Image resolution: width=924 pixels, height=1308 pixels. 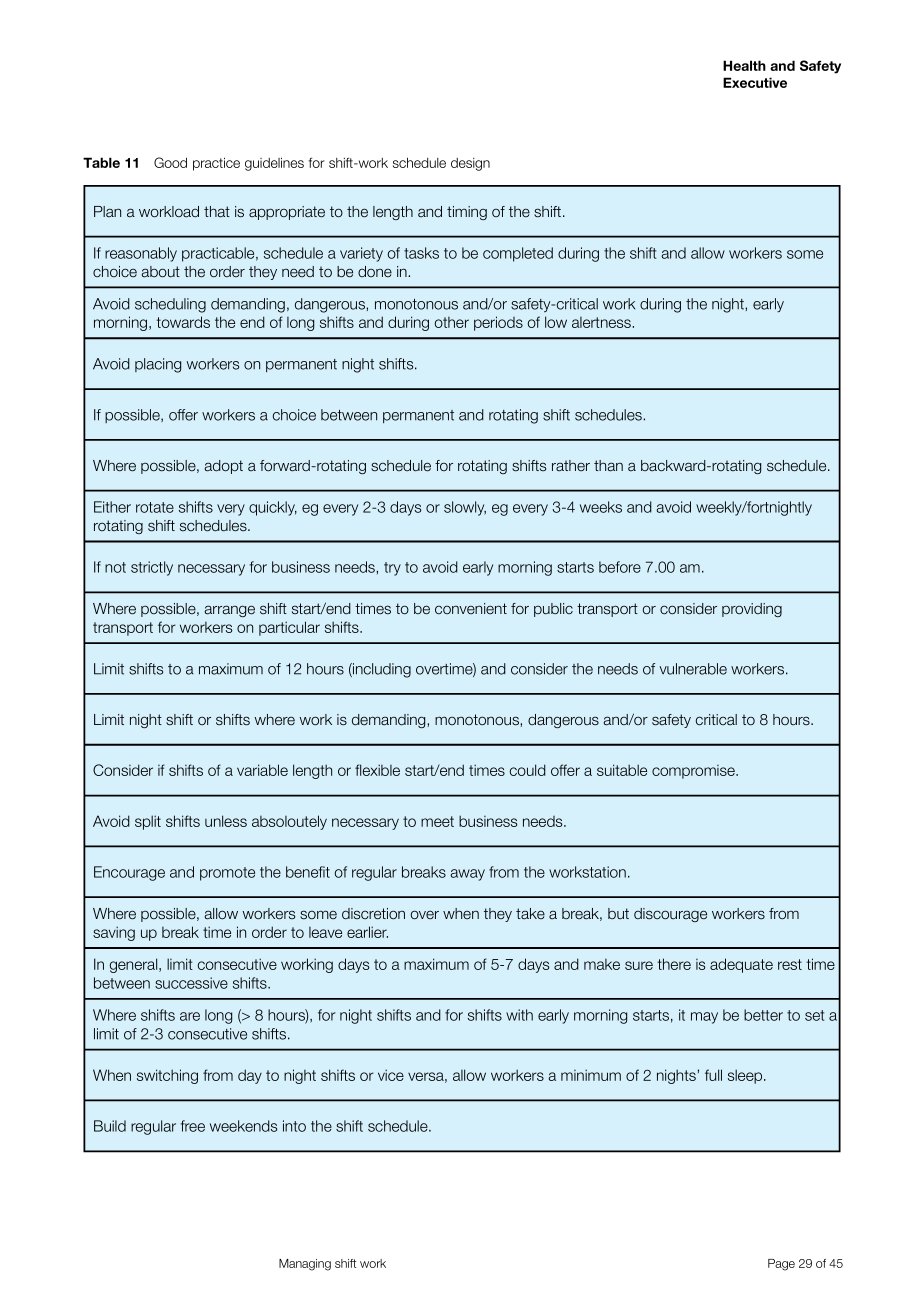 I want to click on than, so click(x=608, y=466).
